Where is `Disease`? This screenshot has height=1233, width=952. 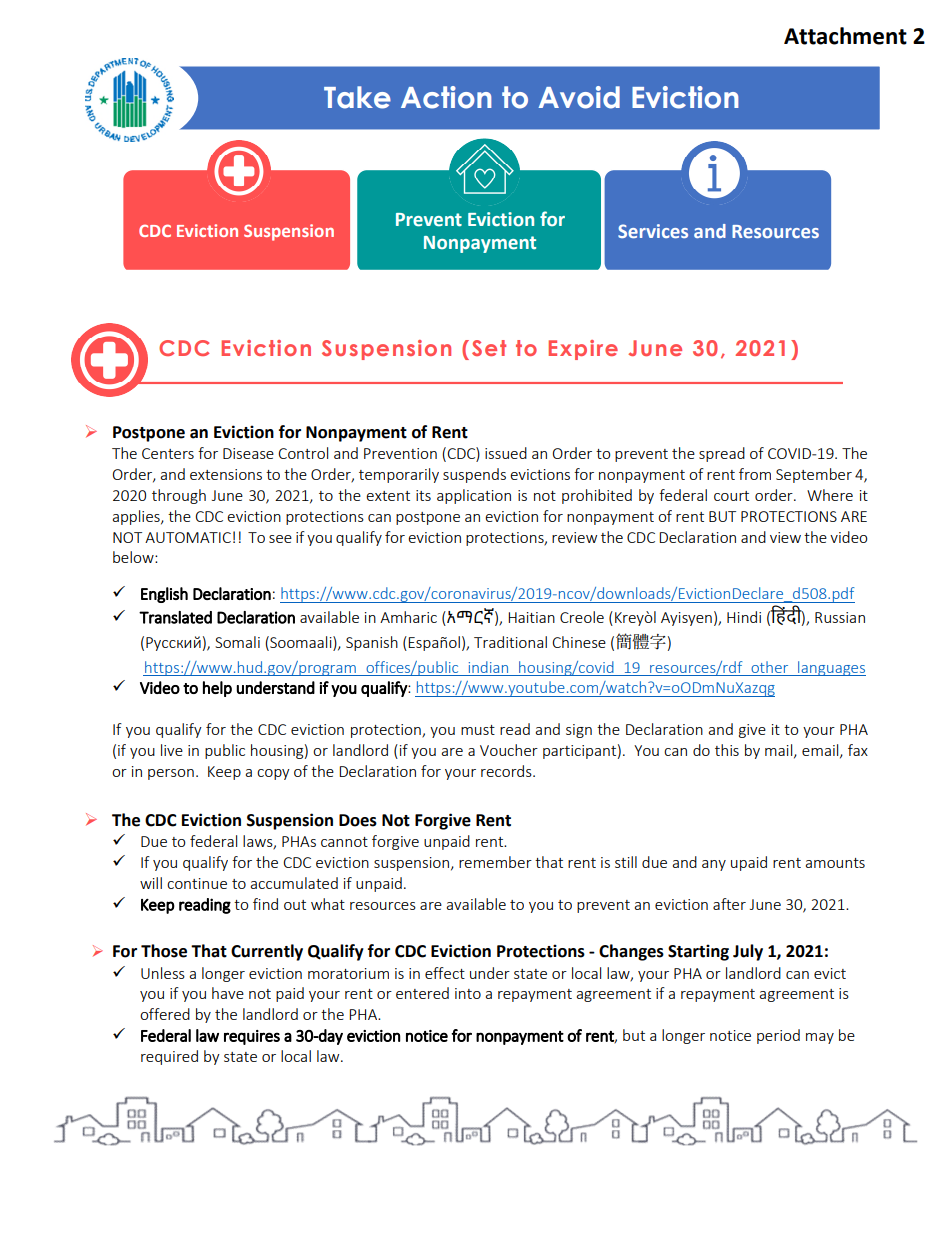 Disease is located at coordinates (248, 453).
